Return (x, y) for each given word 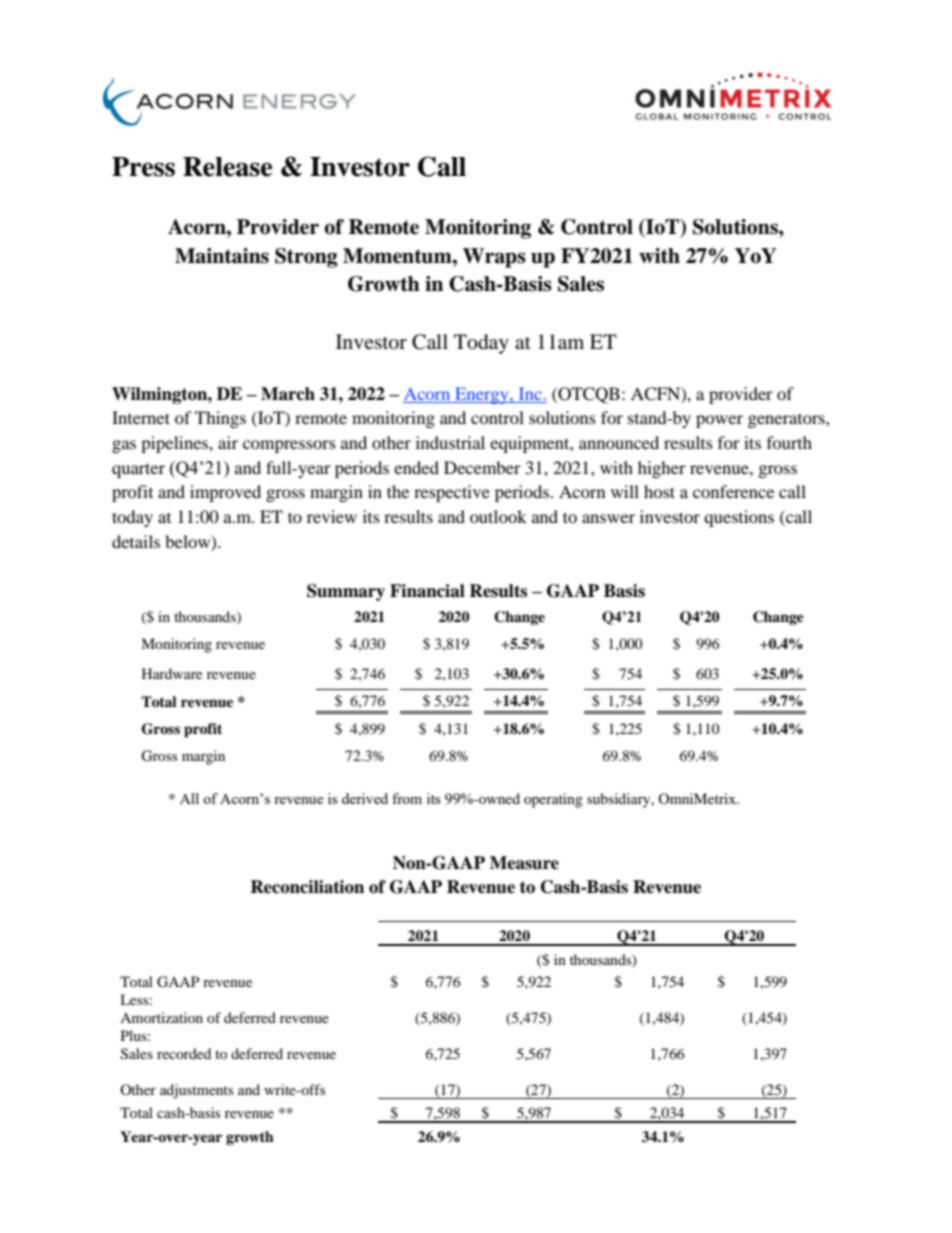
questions (739, 518)
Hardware (172, 673)
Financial (427, 591)
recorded (184, 1053)
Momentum (398, 256)
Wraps (494, 258)
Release (228, 167)
